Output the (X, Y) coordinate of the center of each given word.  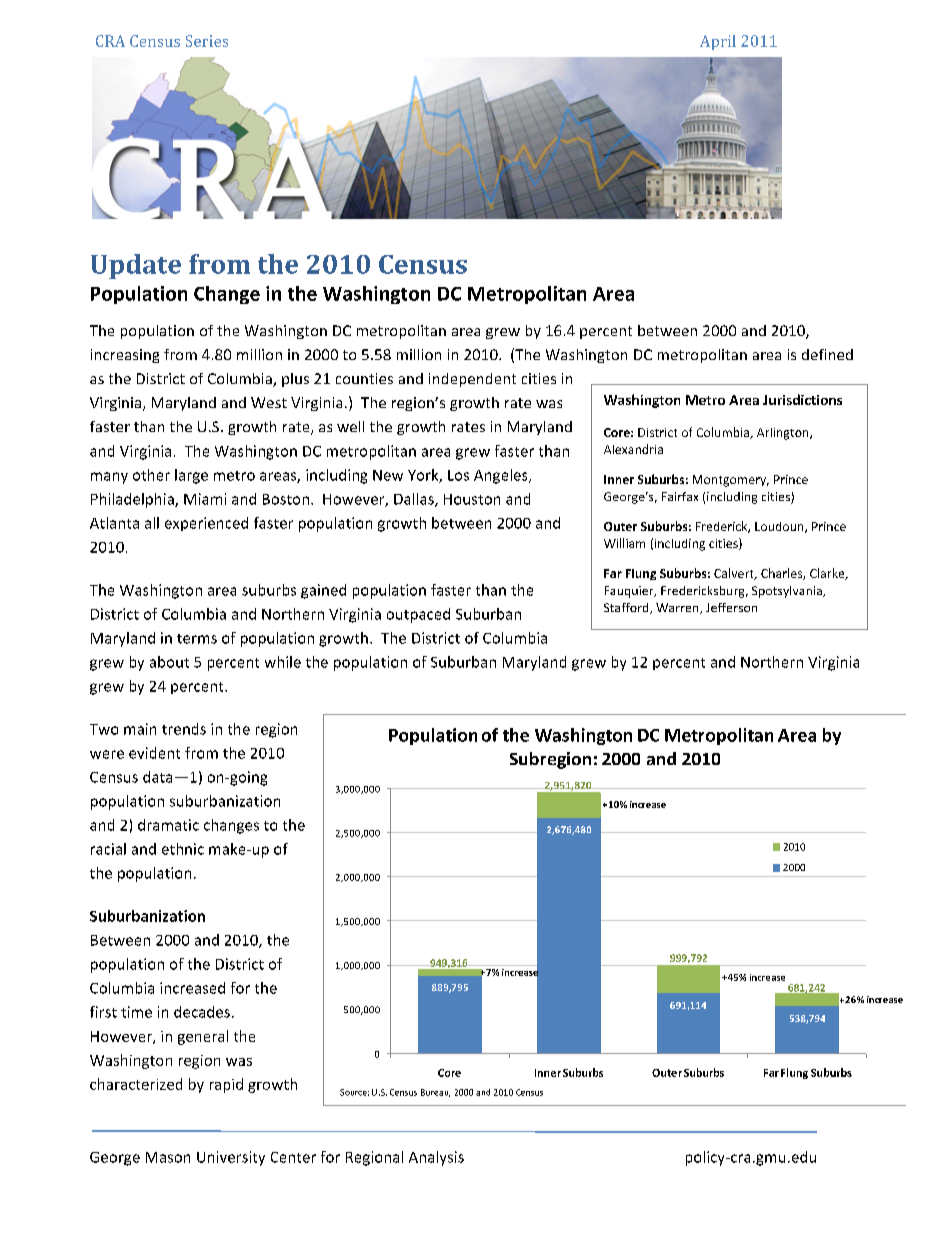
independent (472, 380)
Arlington (784, 434)
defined (827, 354)
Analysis (436, 1158)
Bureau (435, 1093)
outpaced (418, 615)
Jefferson (731, 607)
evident (154, 753)
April (718, 42)
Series (207, 41)
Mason (168, 1157)
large (191, 476)
